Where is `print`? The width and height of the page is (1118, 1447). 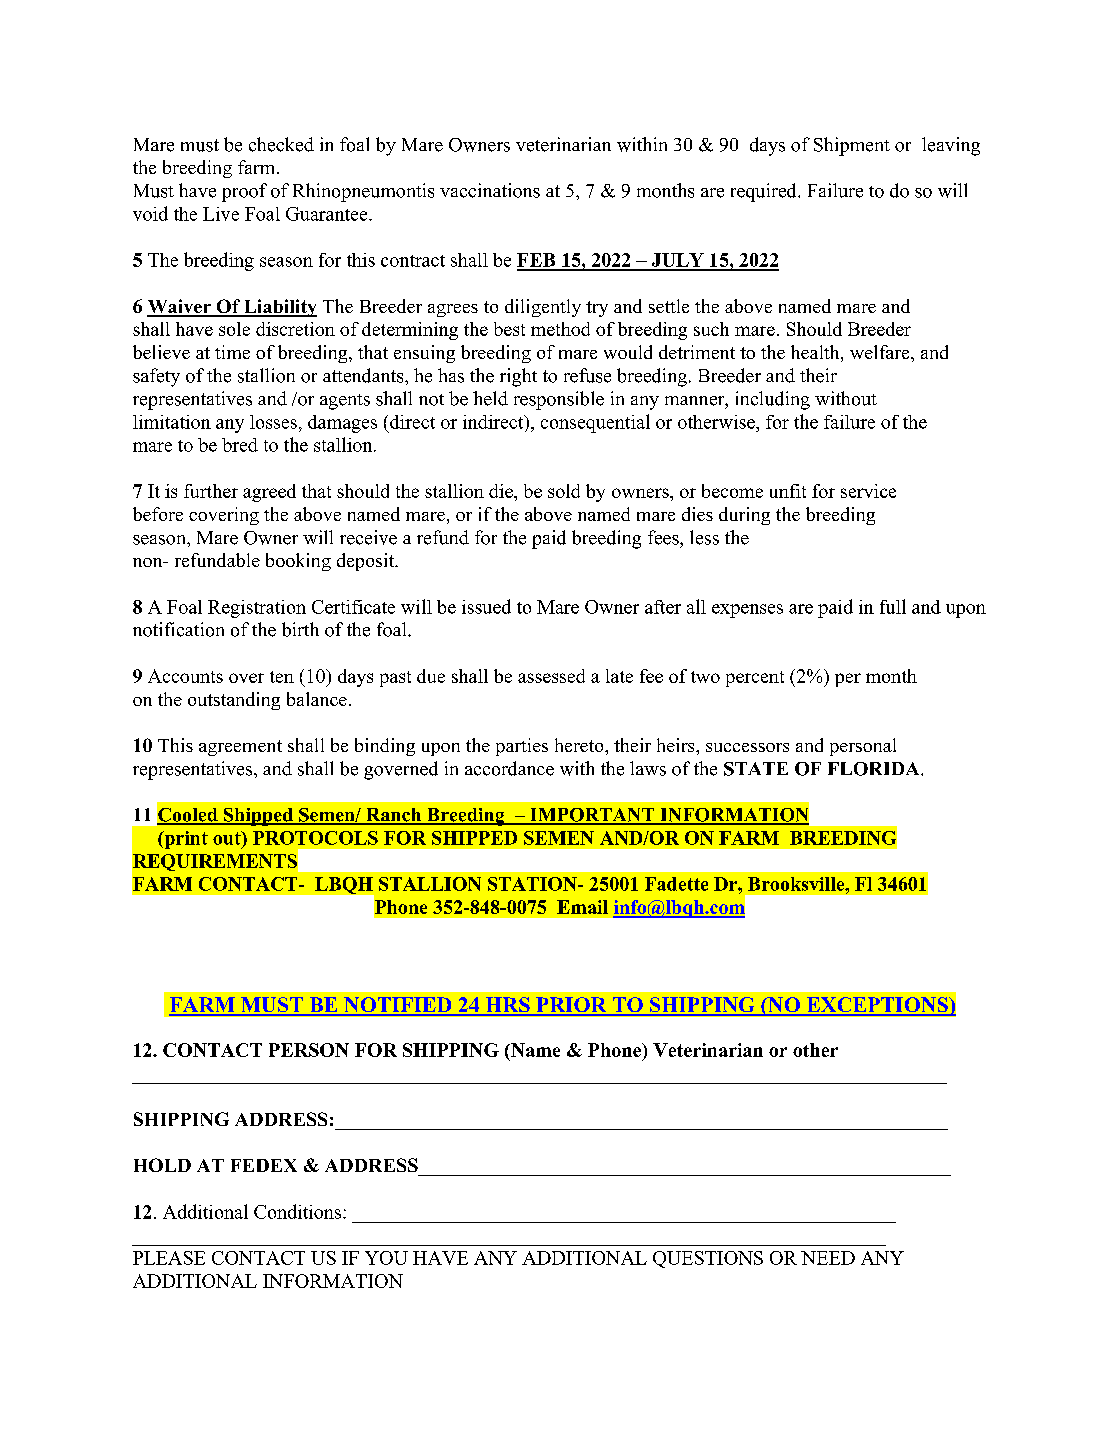 print is located at coordinates (185, 840).
